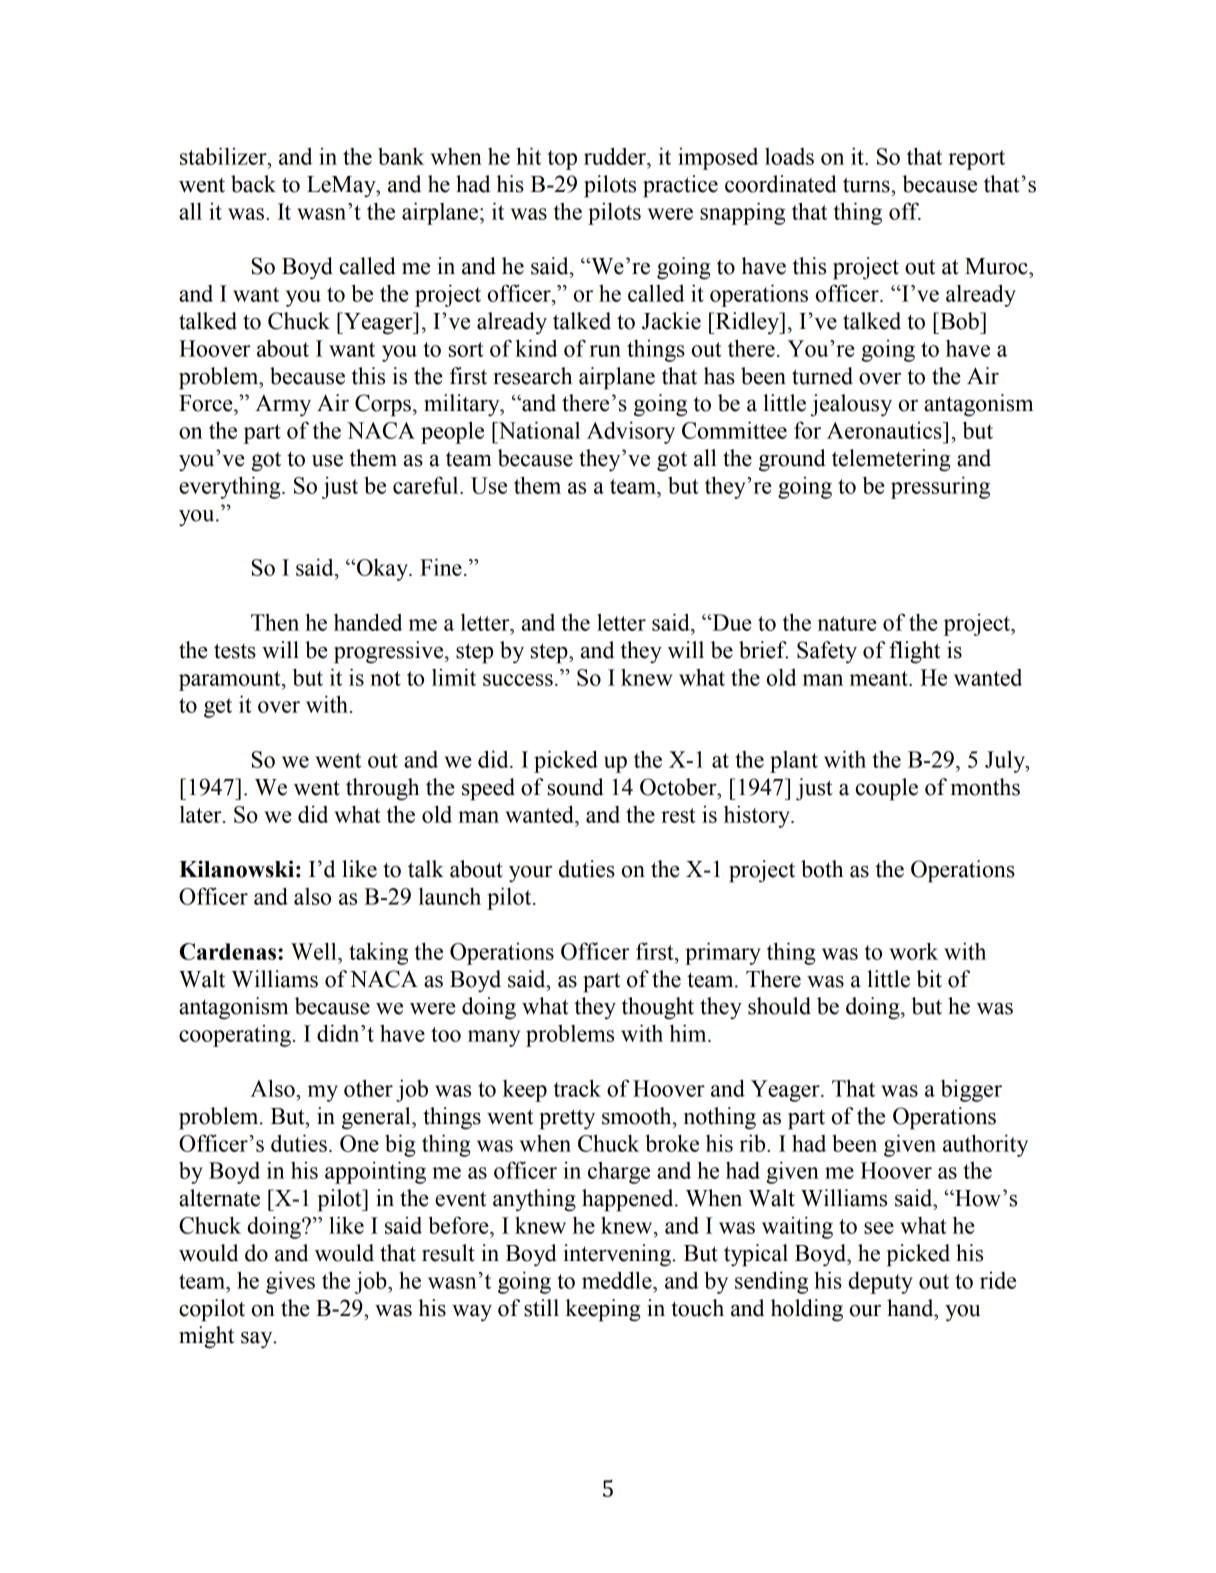 The width and height of the document is (1216, 1573). I want to click on meddle, so click(618, 1280).
